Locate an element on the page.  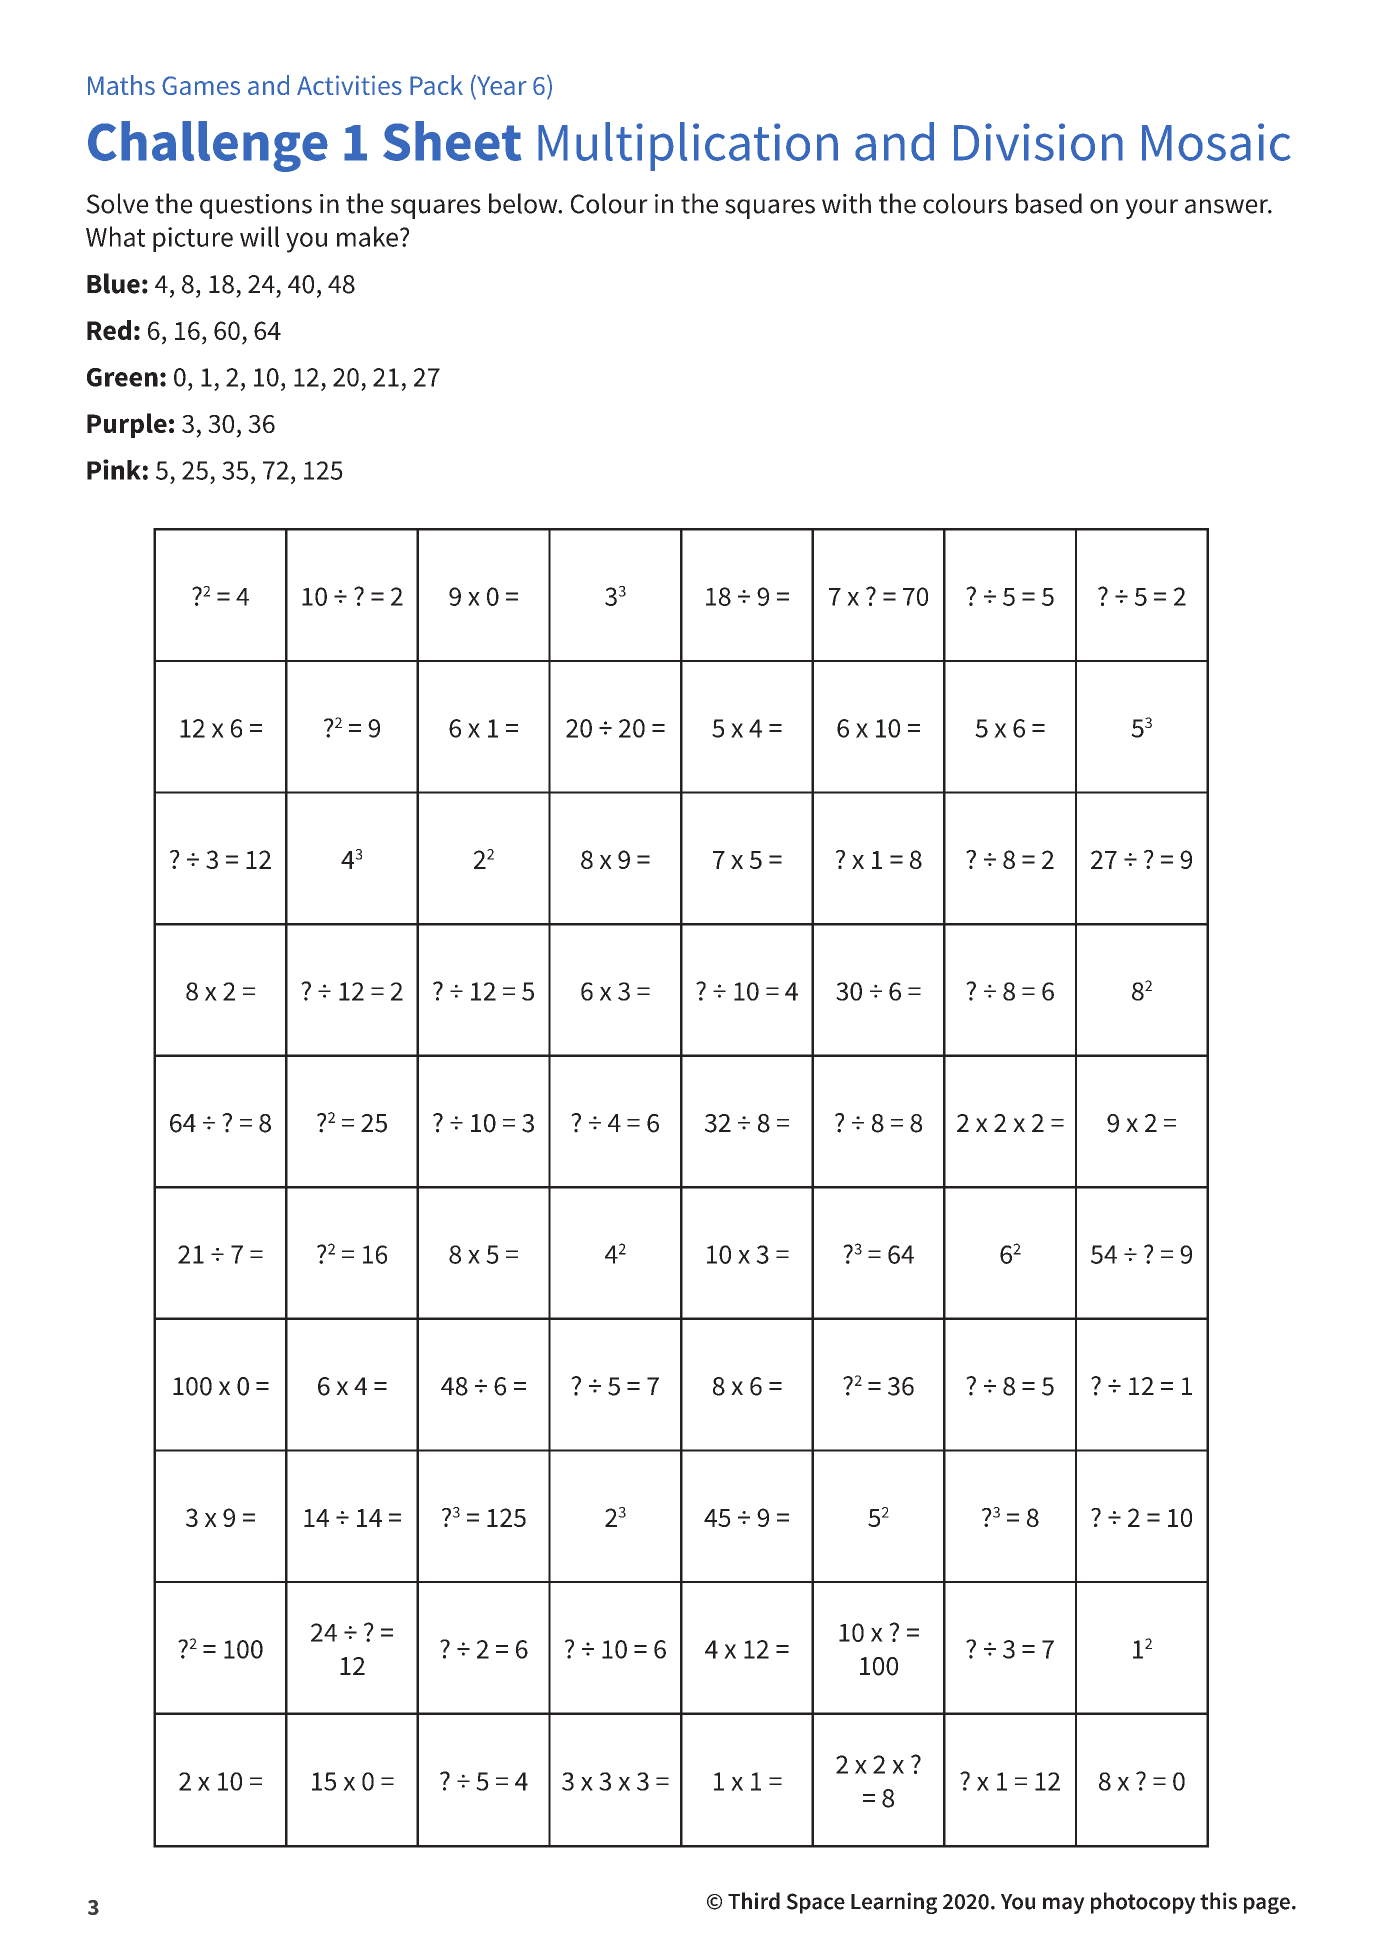
Division is located at coordinates (1038, 142).
